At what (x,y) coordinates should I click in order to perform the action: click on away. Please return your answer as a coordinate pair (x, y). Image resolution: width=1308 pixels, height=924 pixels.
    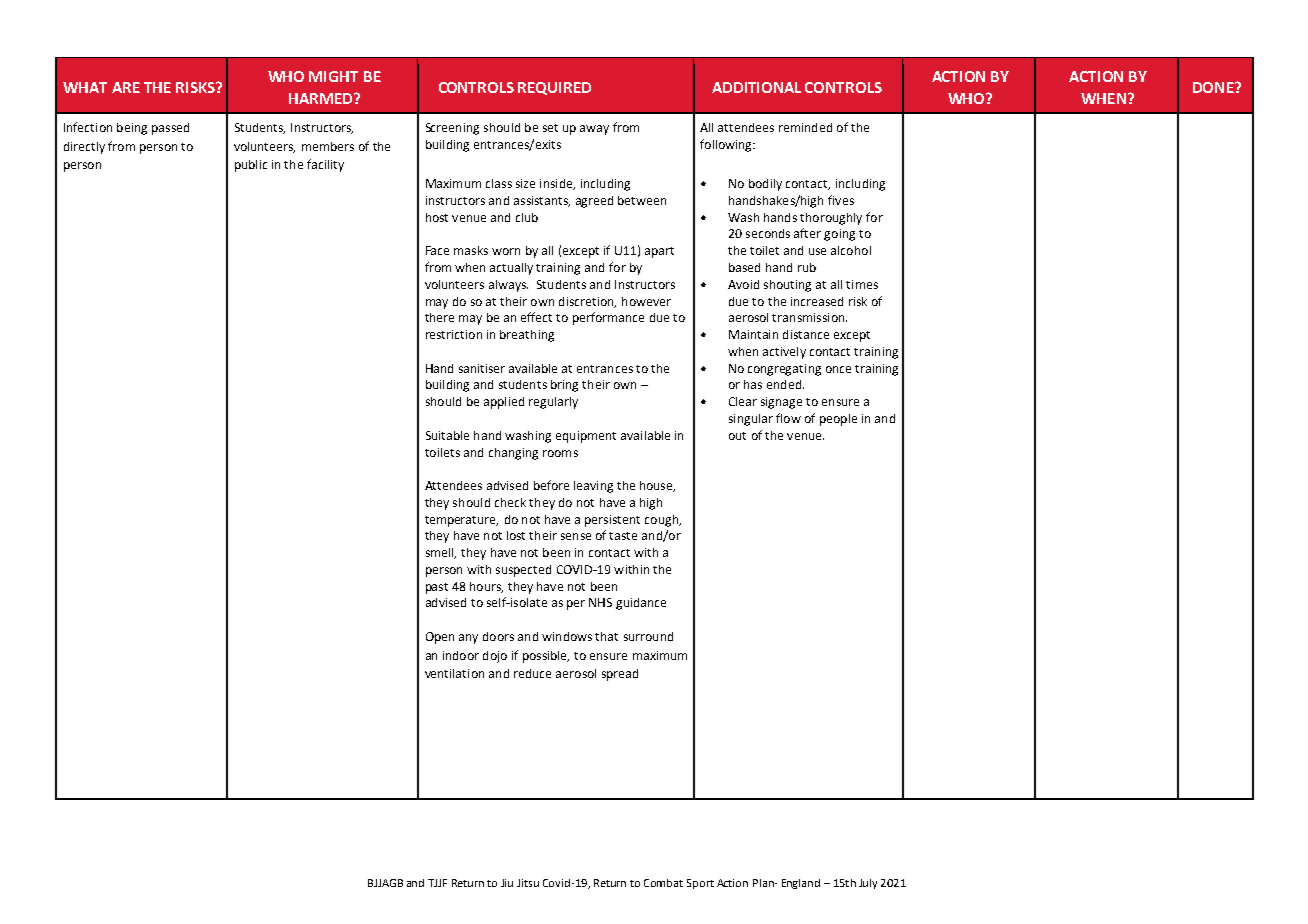
    Looking at the image, I should click on (594, 130).
